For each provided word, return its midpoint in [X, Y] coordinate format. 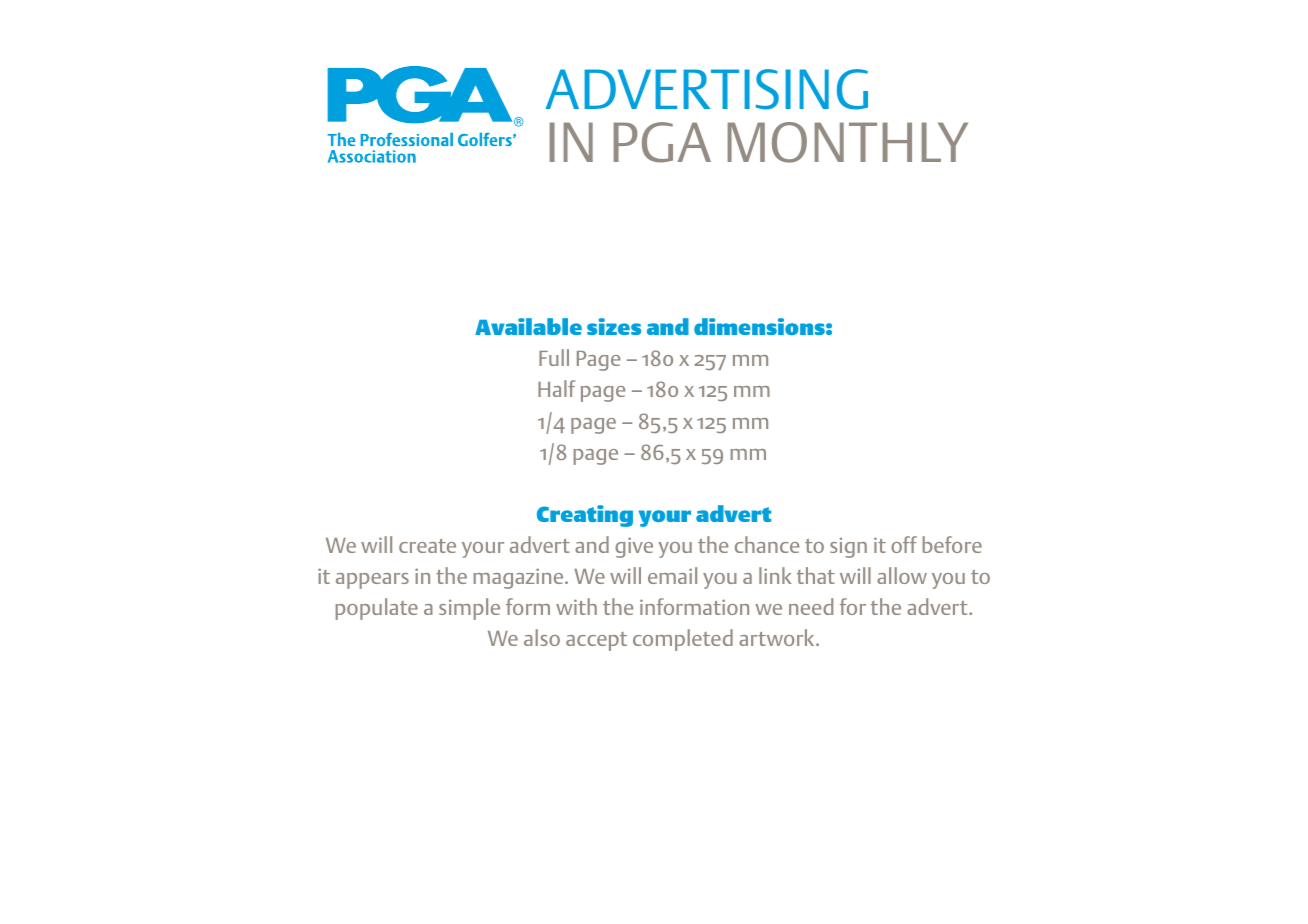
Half [556, 388]
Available [528, 326]
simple [469, 609]
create [427, 546]
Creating [585, 516]
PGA [662, 142]
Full [554, 357]
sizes [614, 326]
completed [683, 640]
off [904, 544]
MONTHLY [848, 142]
